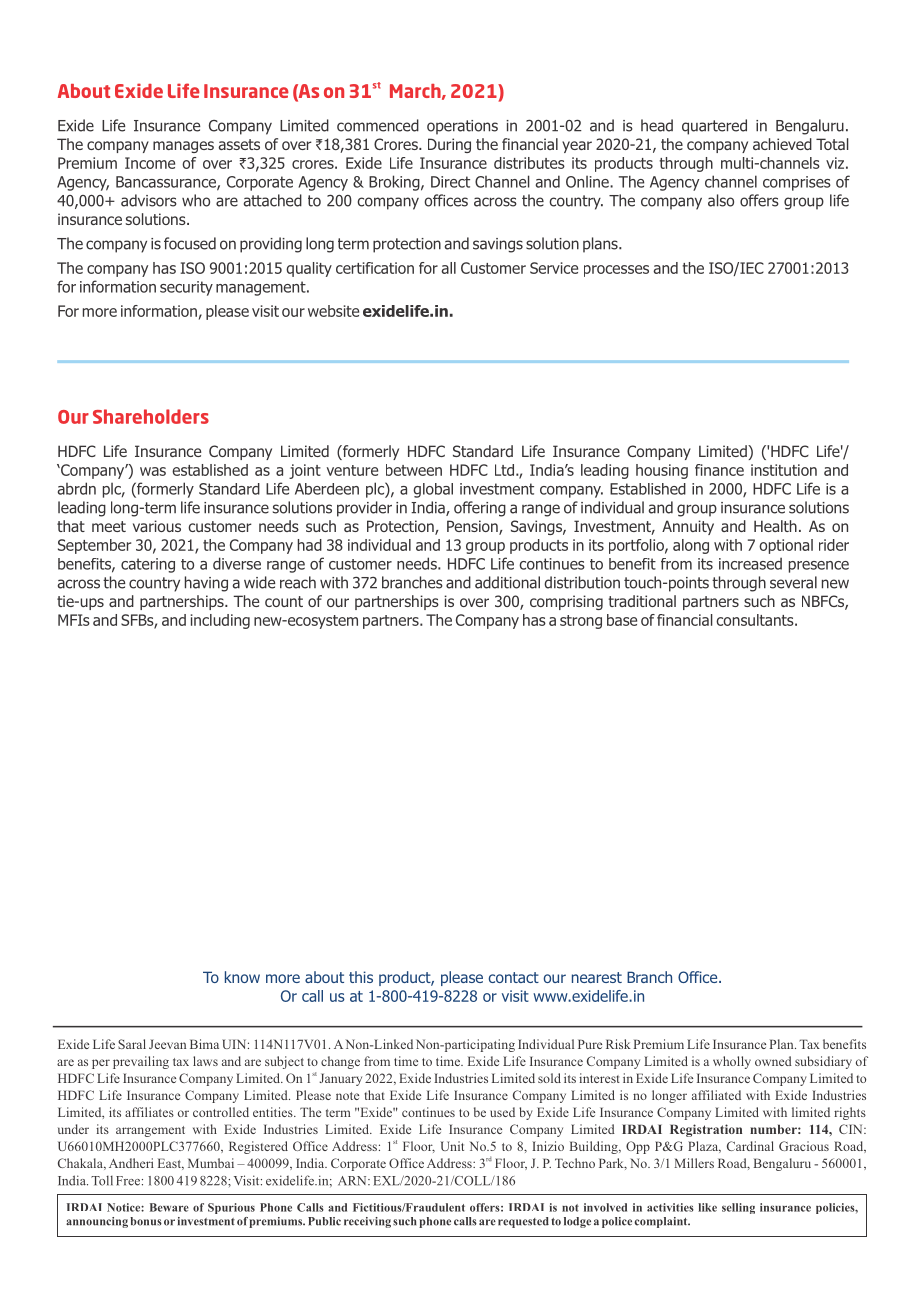 The height and width of the screenshot is (1308, 924). Describe the element at coordinates (773, 1061) in the screenshot. I see `owned` at that location.
